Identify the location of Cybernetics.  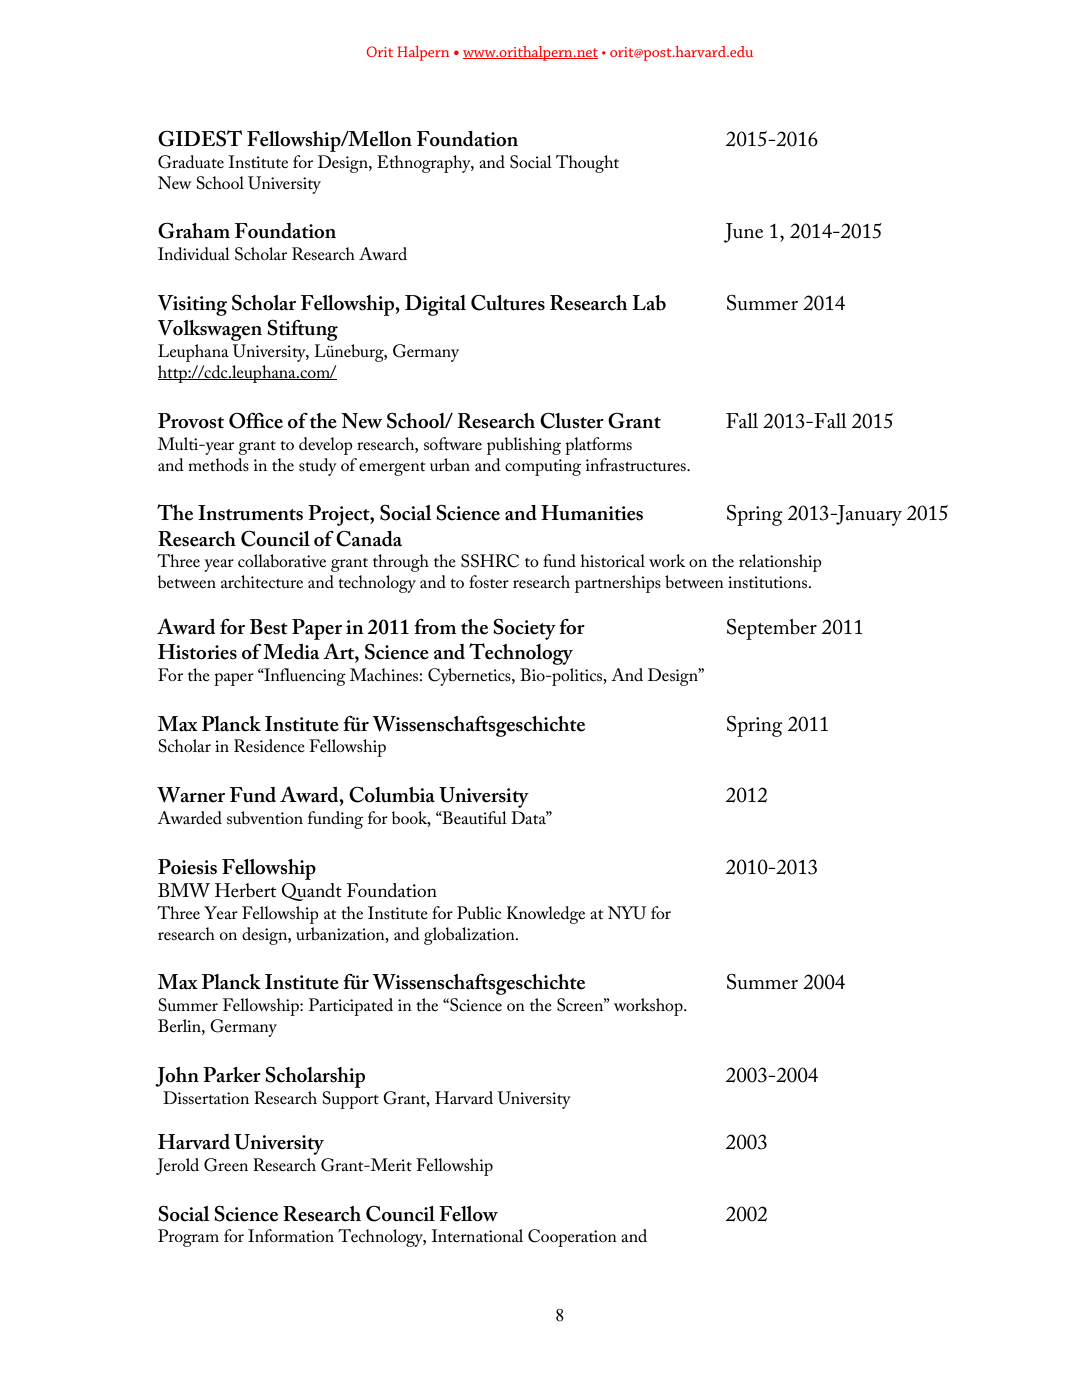
(470, 677).
